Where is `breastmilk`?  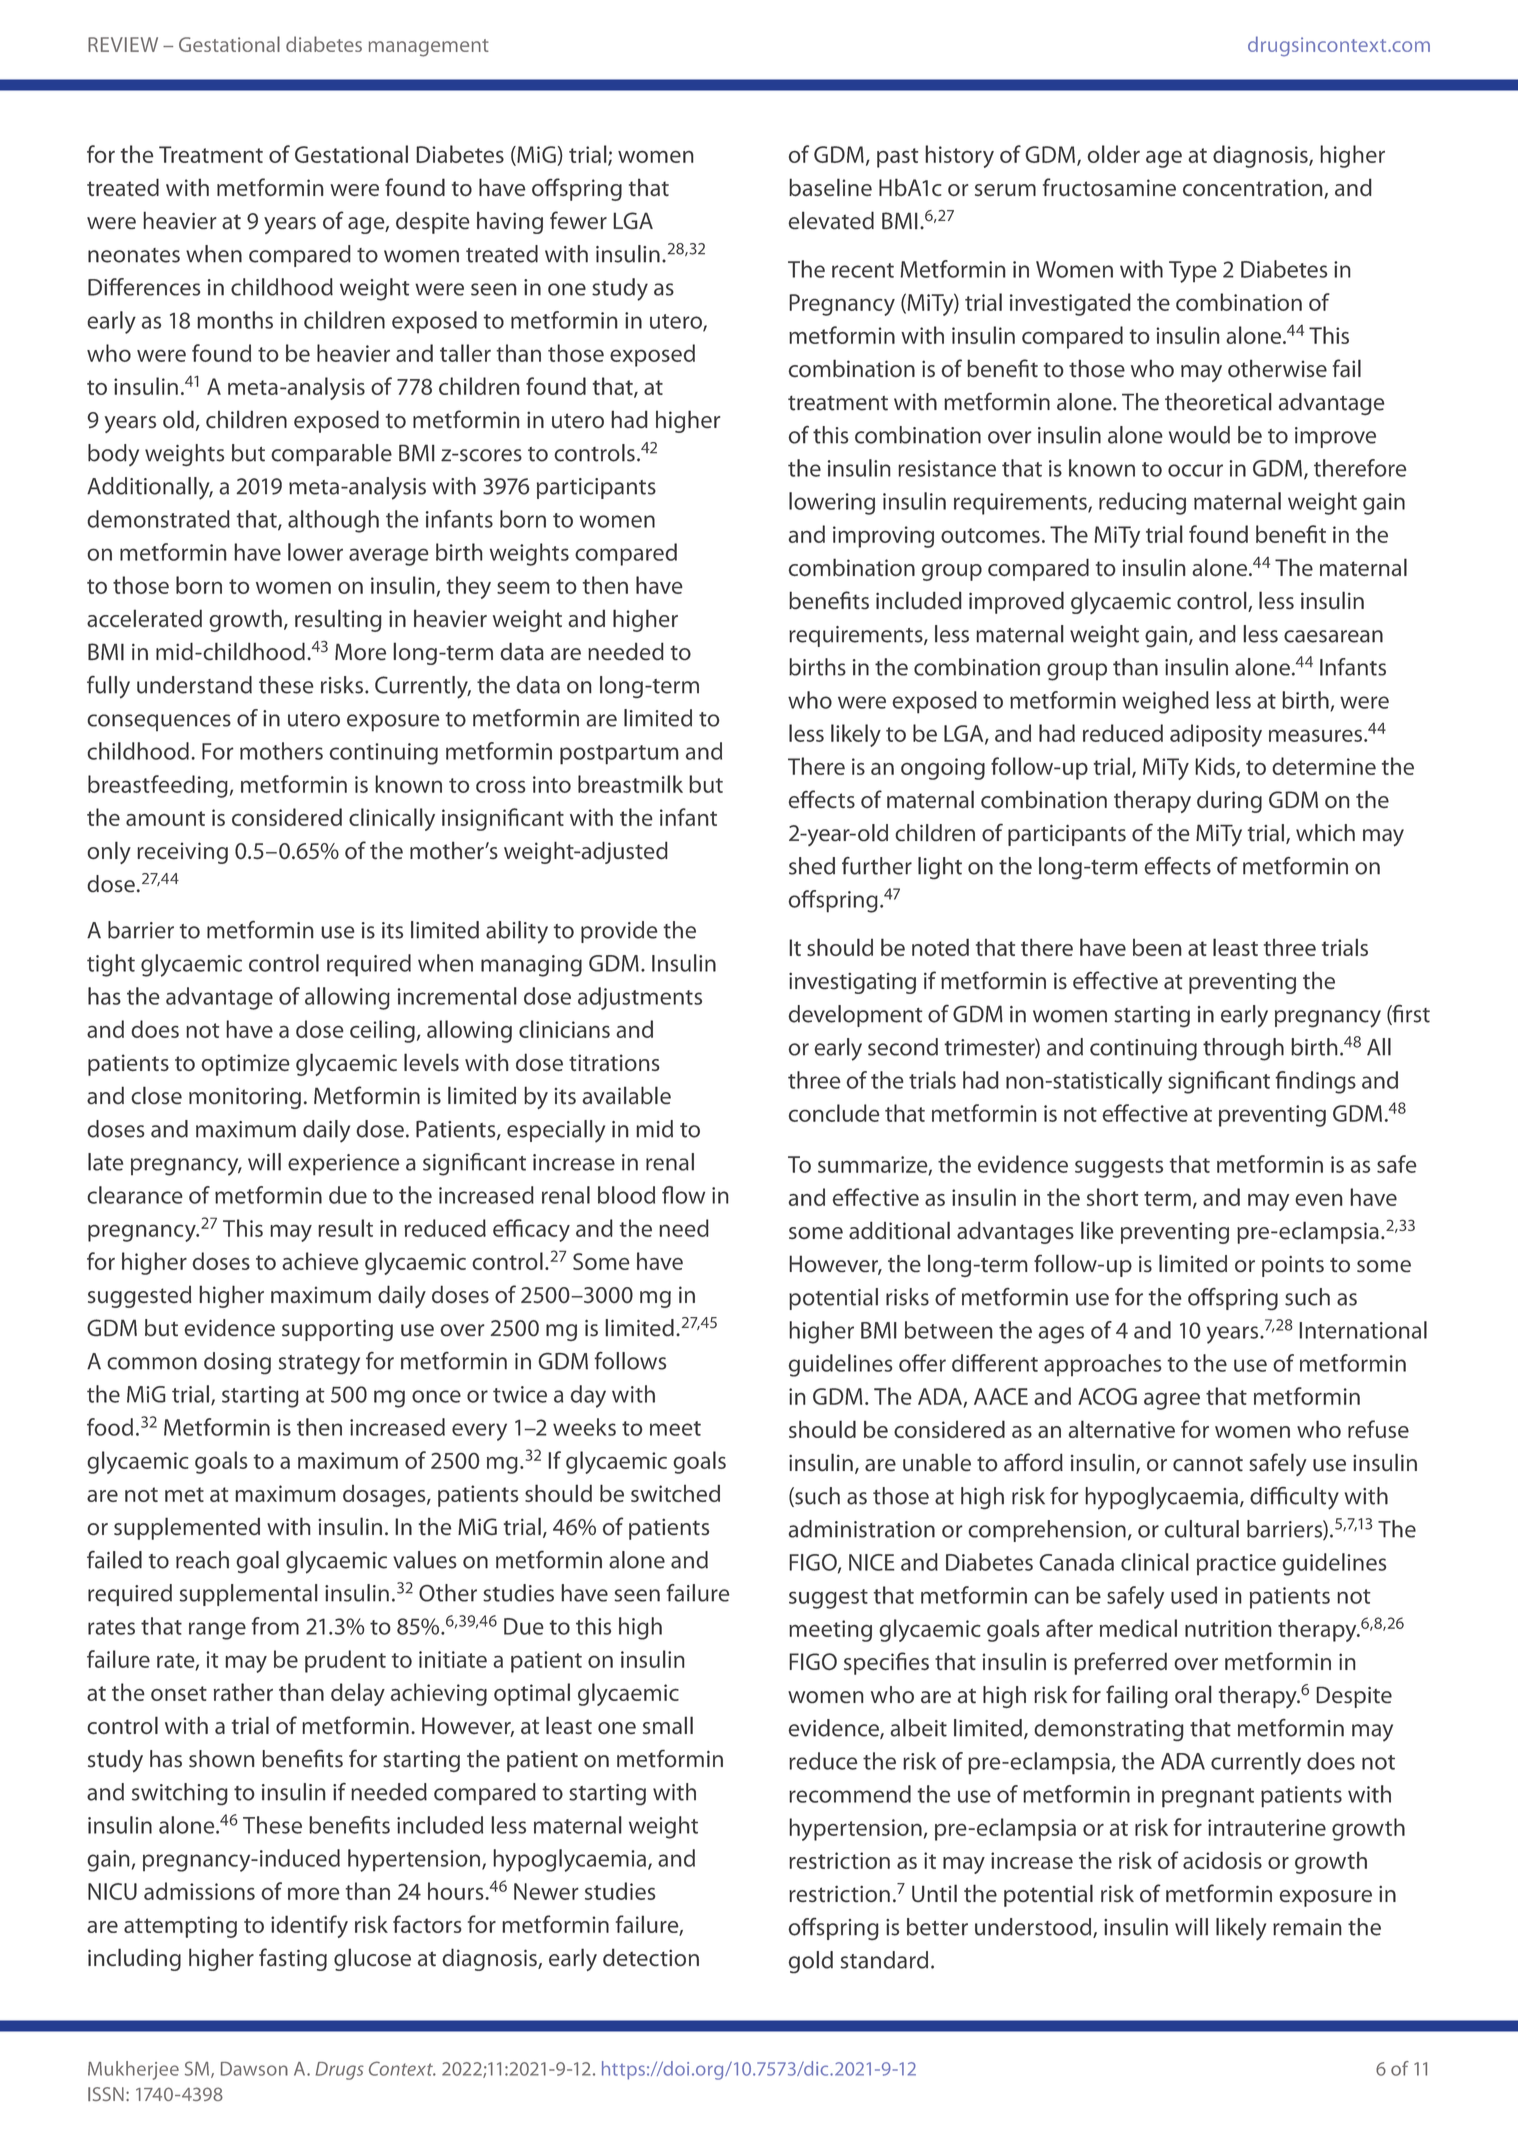
breastmilk is located at coordinates (630, 784).
